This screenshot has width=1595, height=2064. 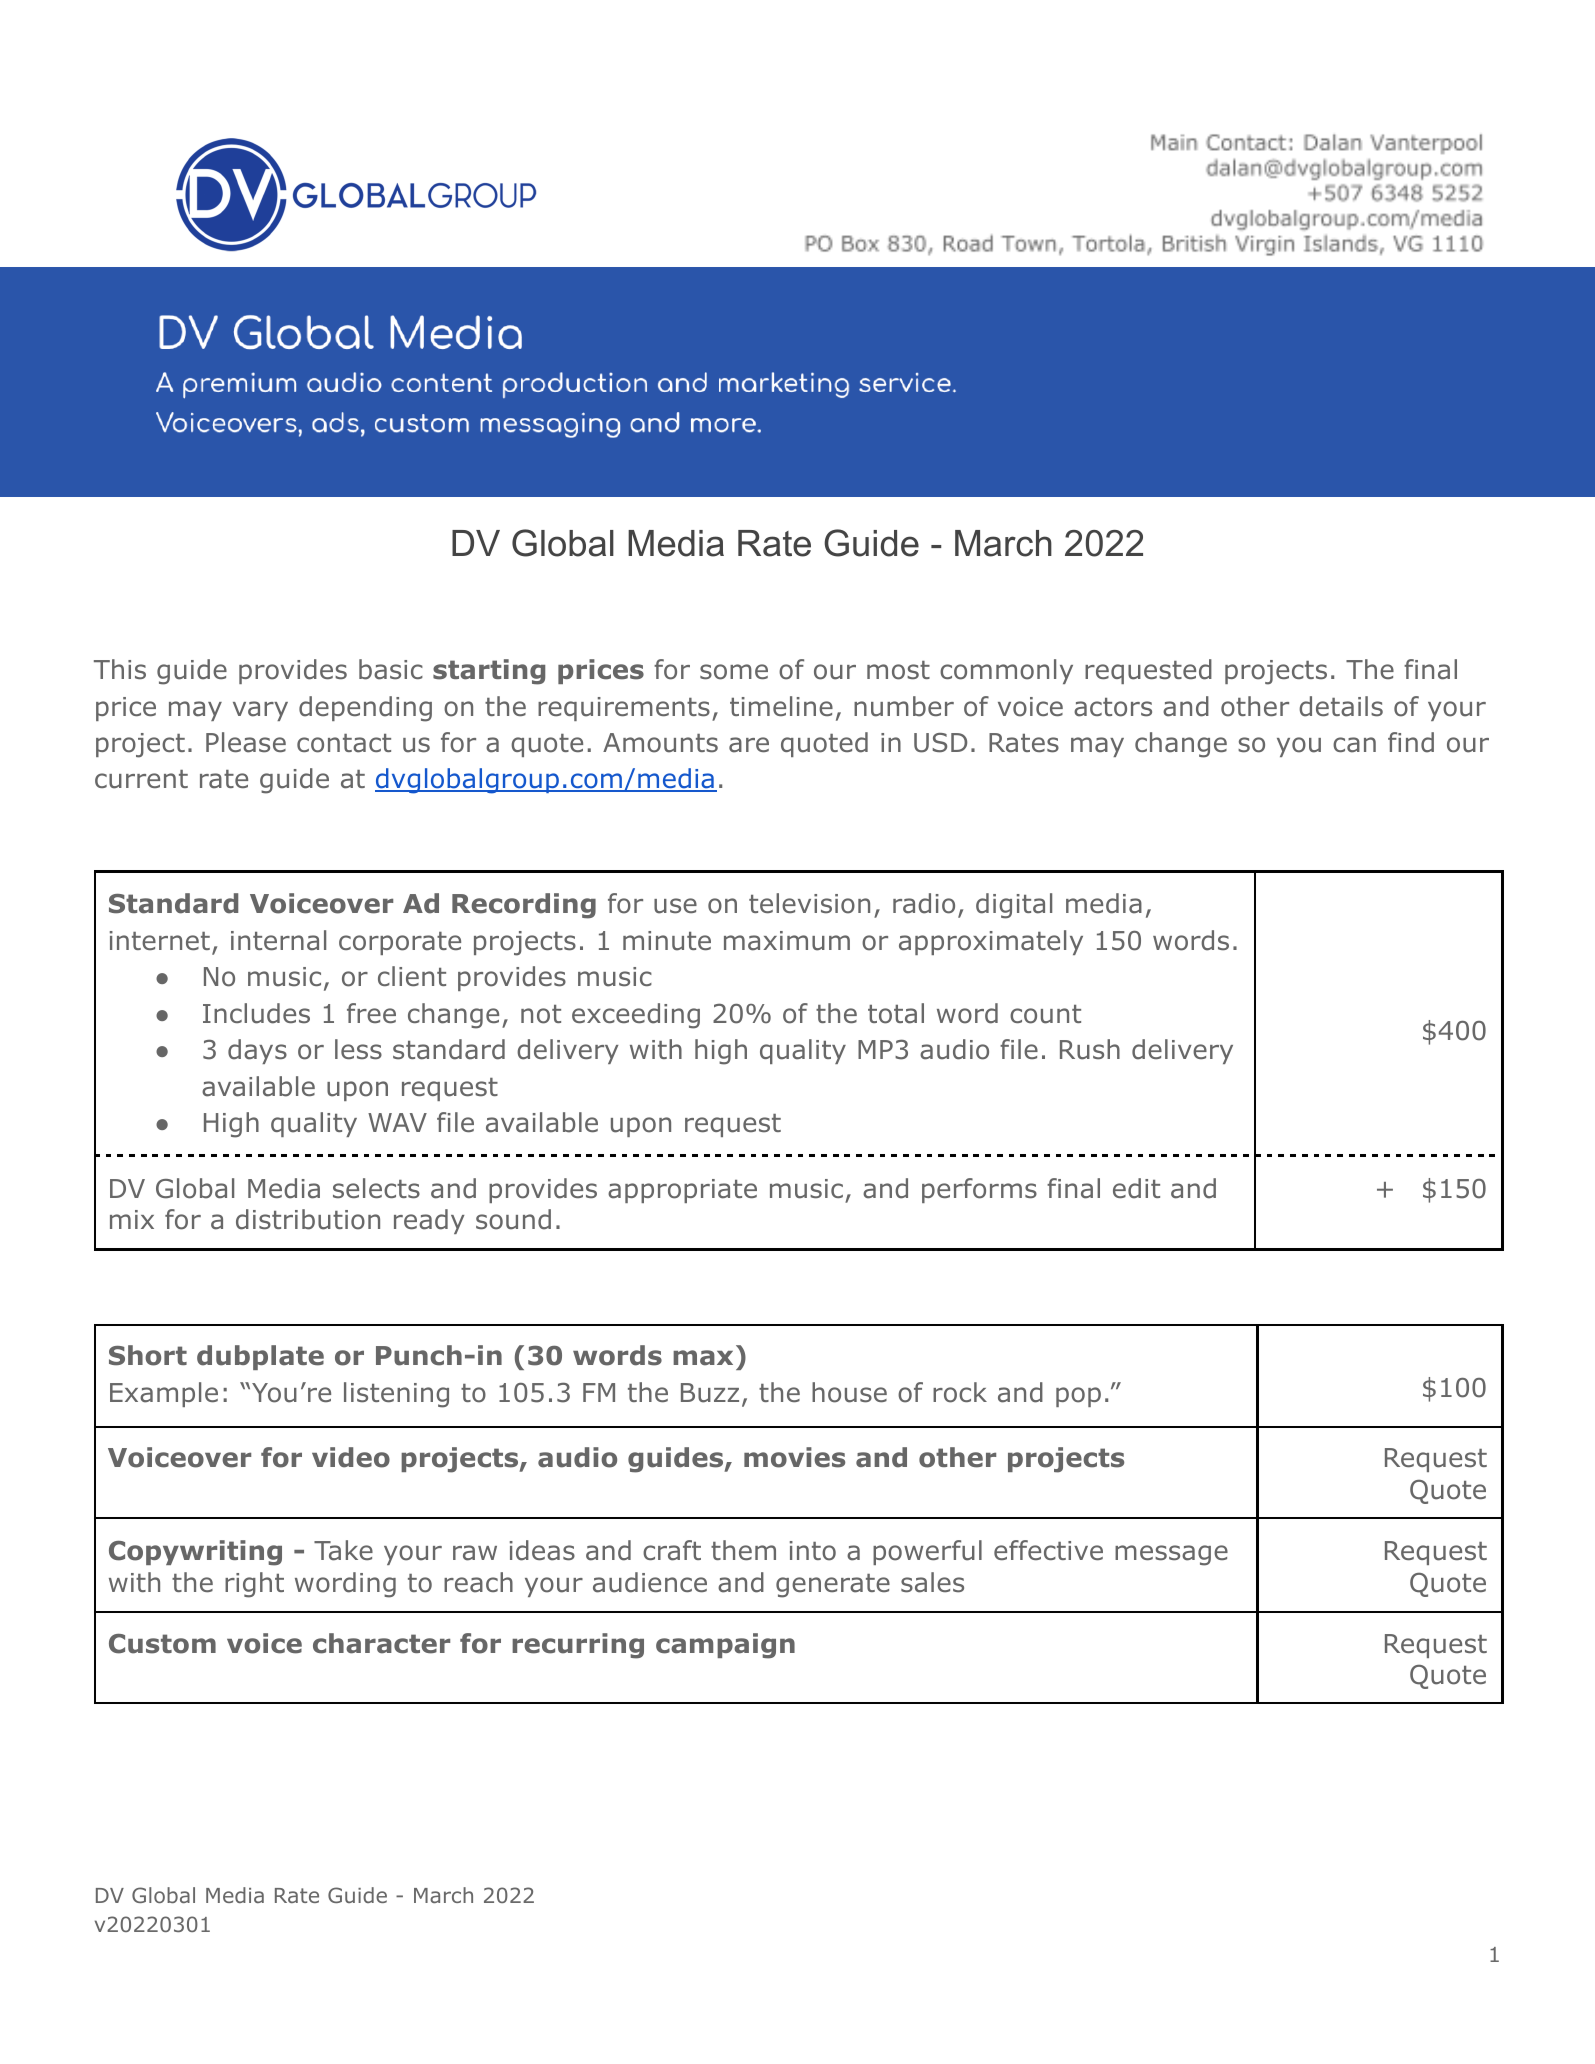 I want to click on appropriate, so click(x=682, y=1191).
